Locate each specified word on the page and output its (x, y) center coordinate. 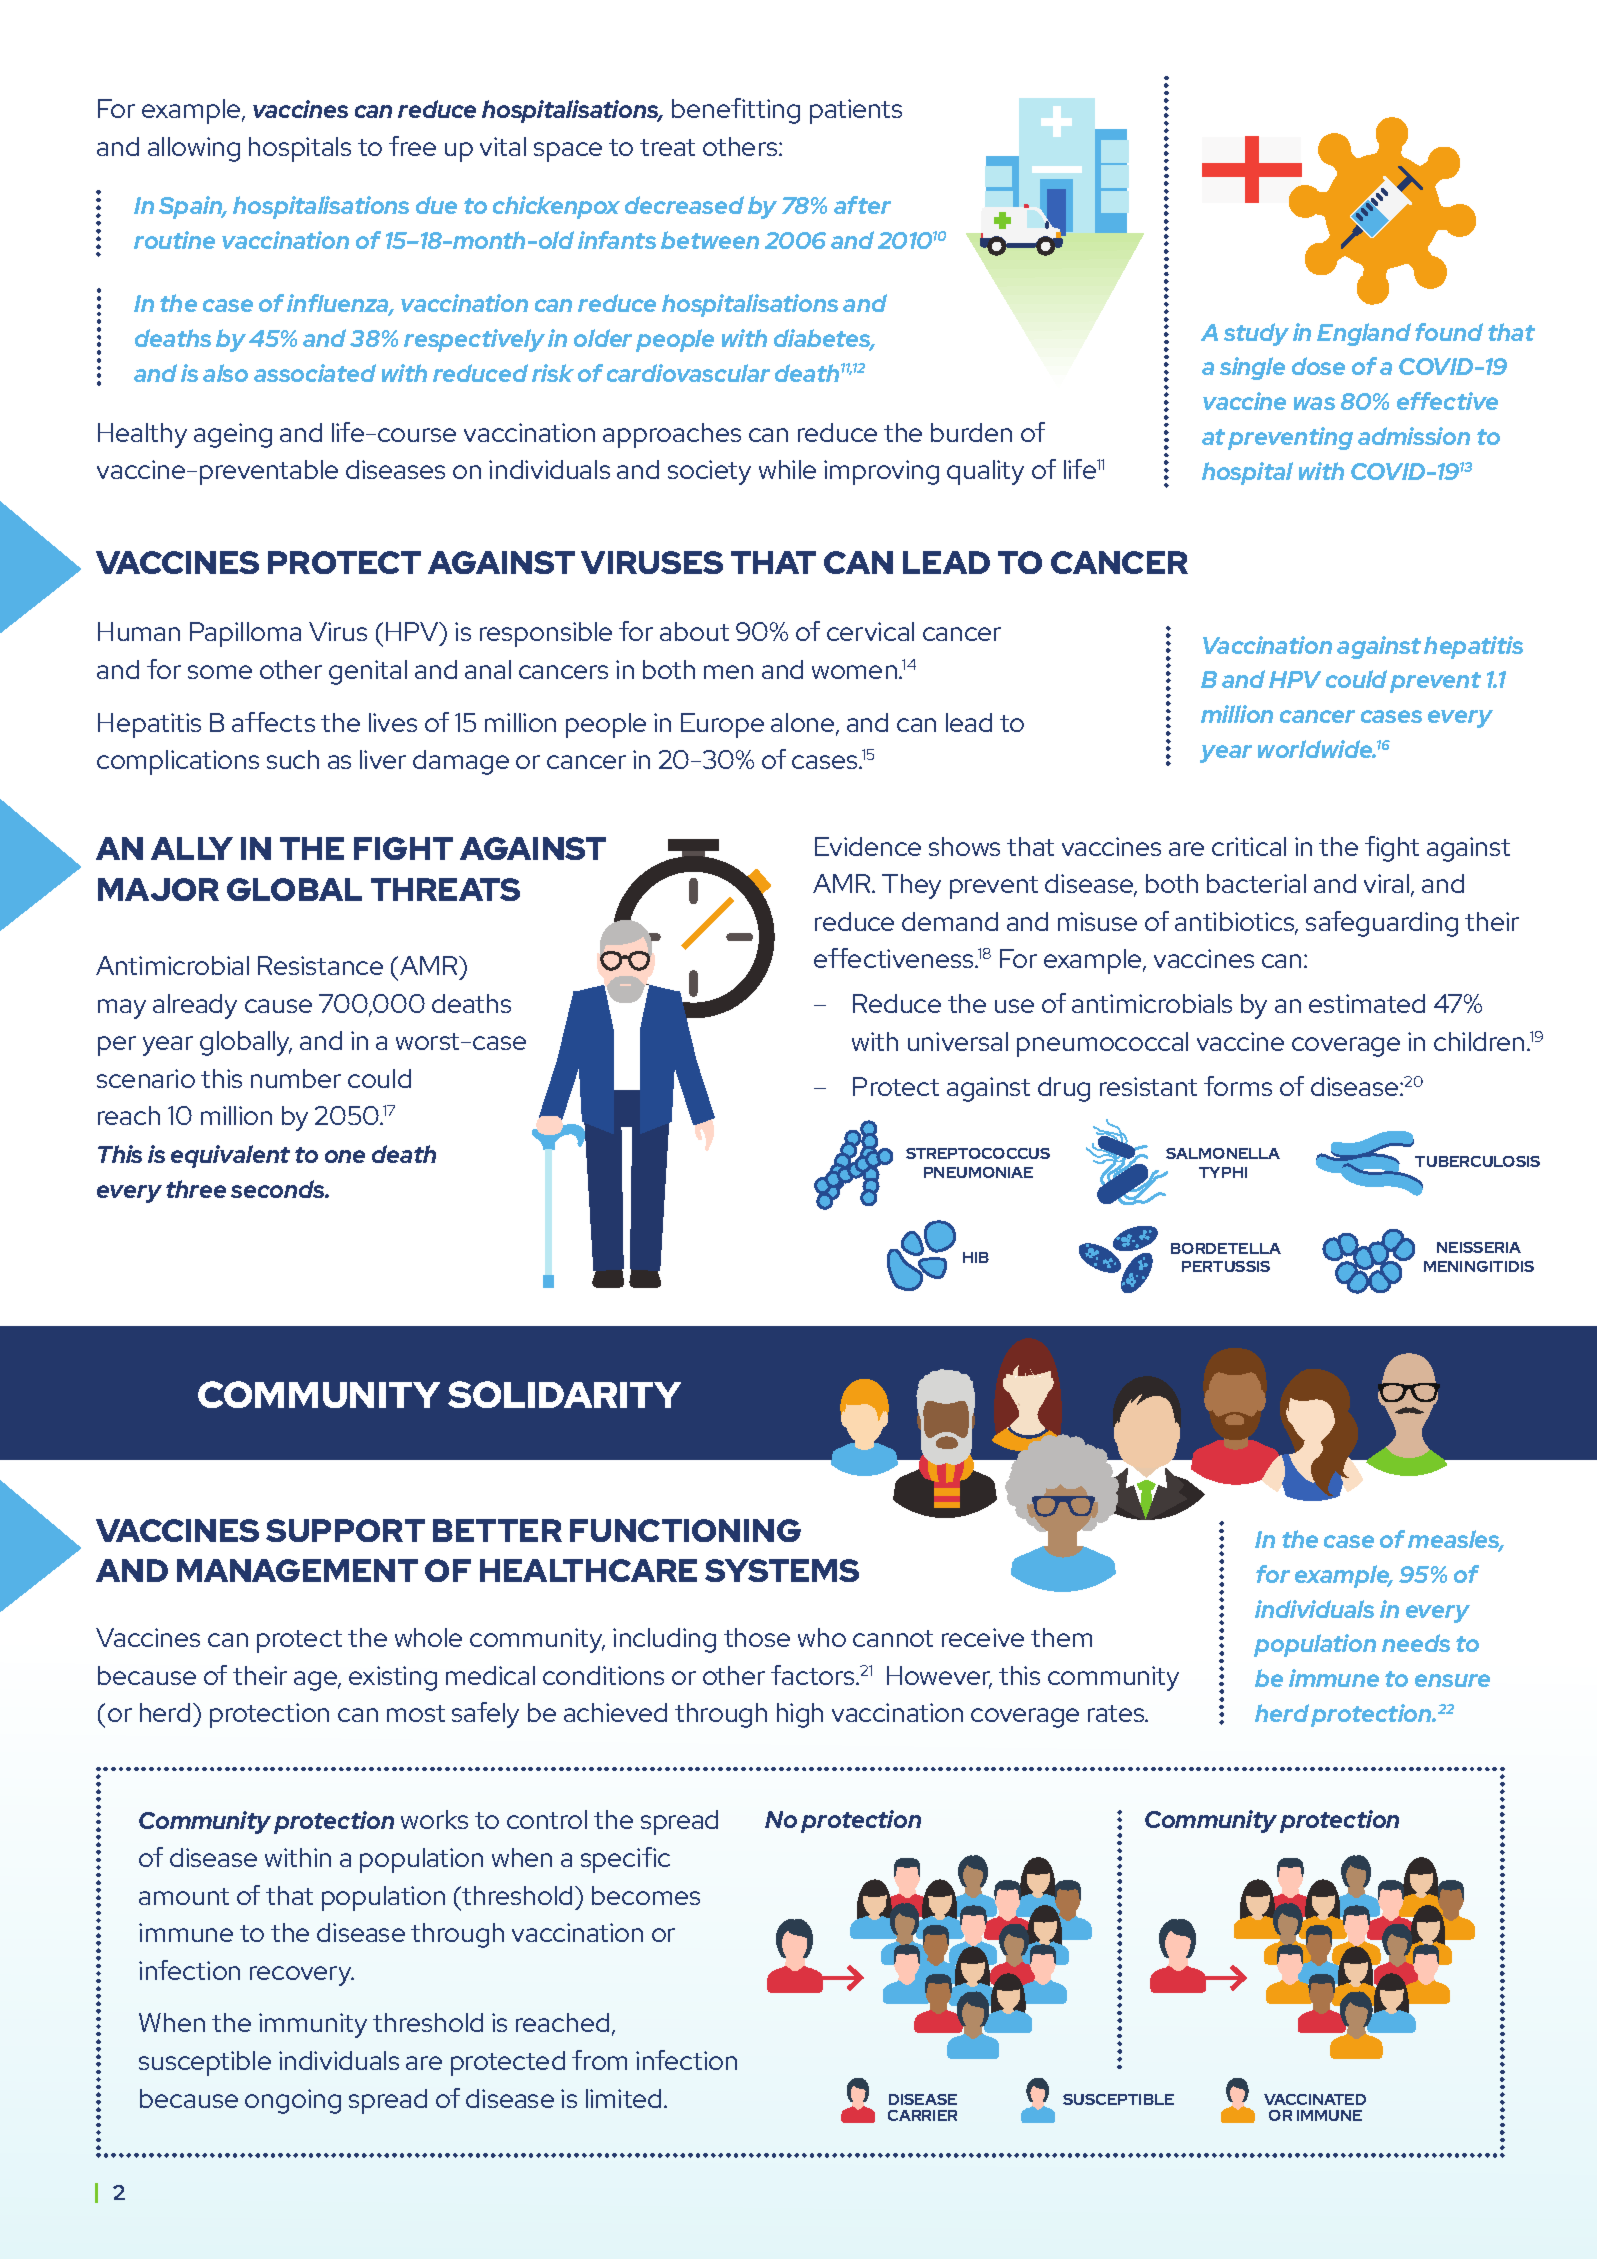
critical (1249, 846)
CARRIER (922, 2115)
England (1364, 334)
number (296, 1078)
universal (958, 1041)
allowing (194, 149)
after (862, 205)
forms (1238, 1086)
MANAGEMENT (297, 1570)
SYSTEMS (782, 1570)
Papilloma (245, 634)
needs (1416, 1643)
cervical (870, 631)
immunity (313, 2025)
